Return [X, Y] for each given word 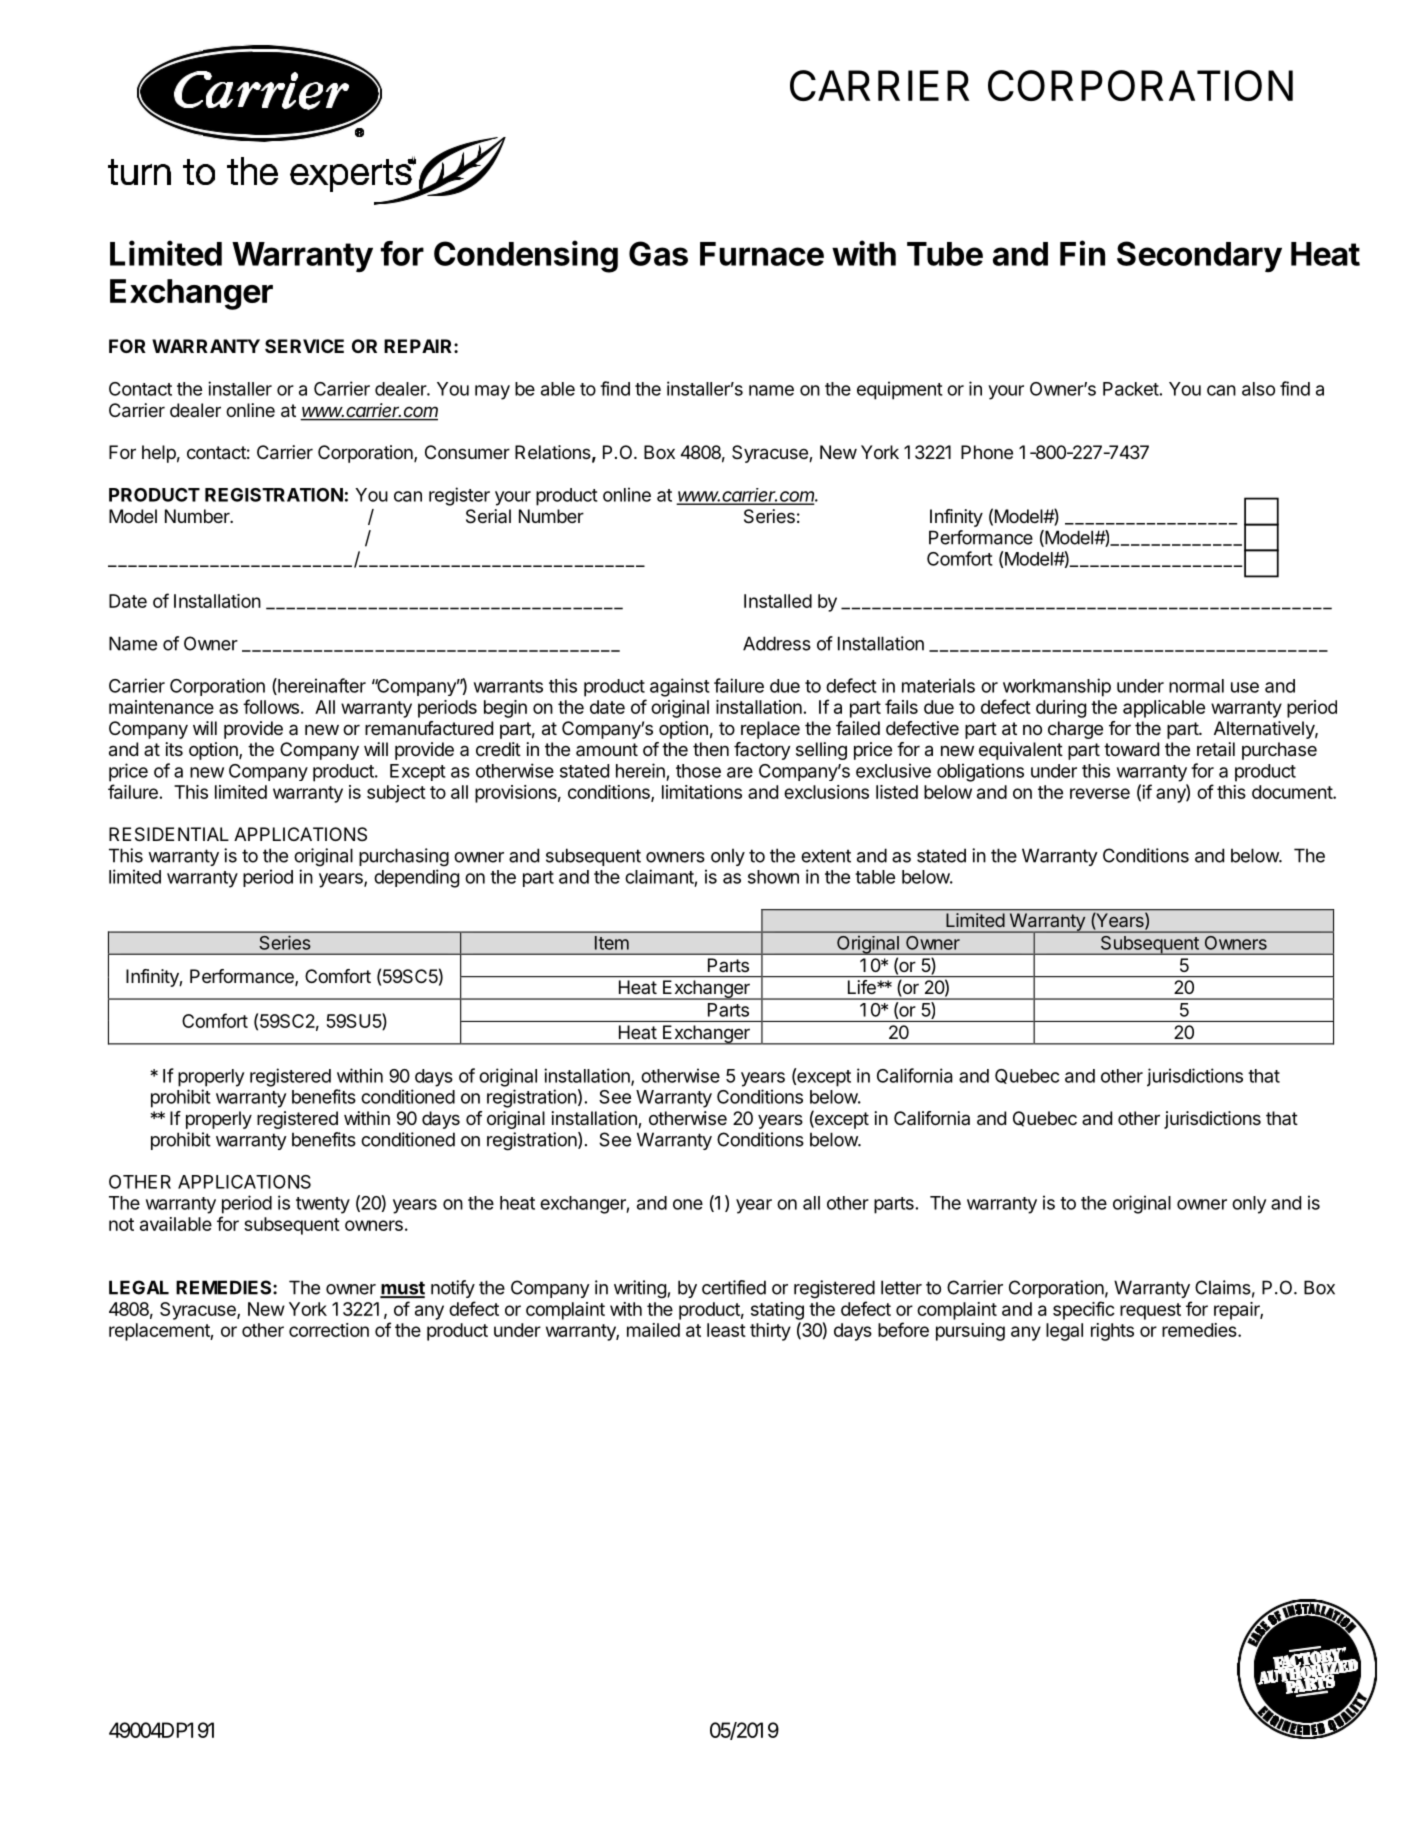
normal [1196, 686]
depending [416, 878]
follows [271, 706]
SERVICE [304, 346]
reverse [1100, 793]
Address [777, 643]
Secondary [1199, 257]
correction [329, 1330]
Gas [658, 253]
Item [612, 943]
